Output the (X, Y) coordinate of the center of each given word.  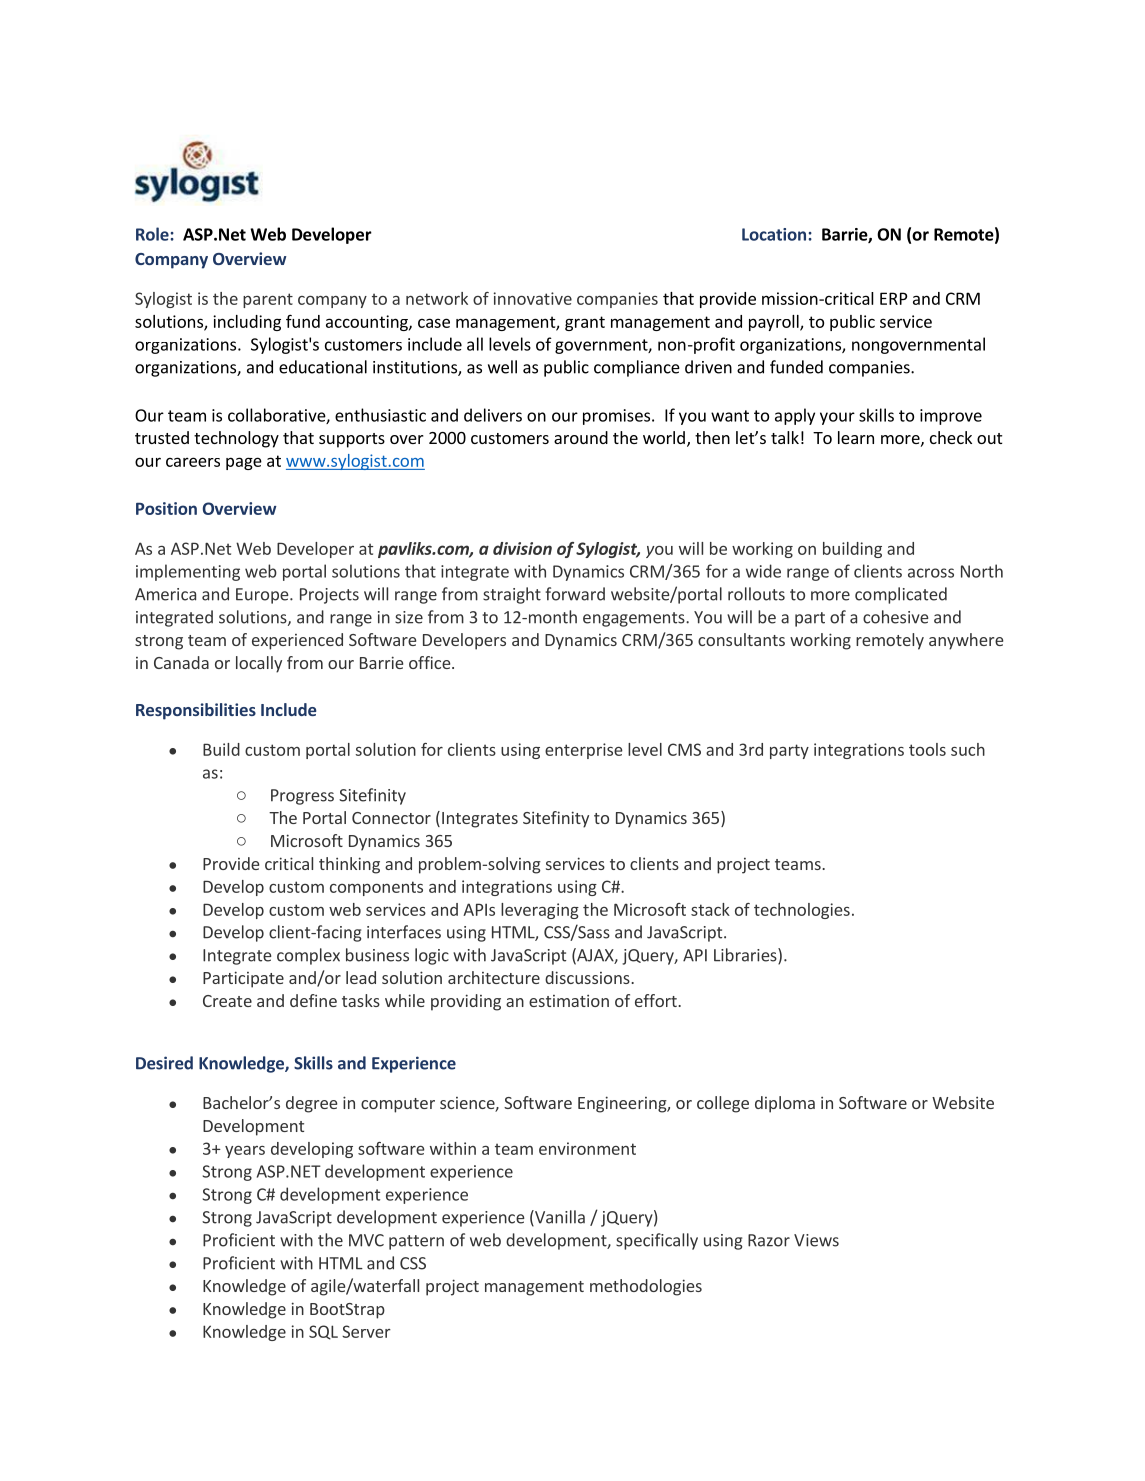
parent (268, 300)
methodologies (646, 1287)
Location (774, 234)
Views (816, 1240)
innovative (533, 298)
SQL (323, 1332)
